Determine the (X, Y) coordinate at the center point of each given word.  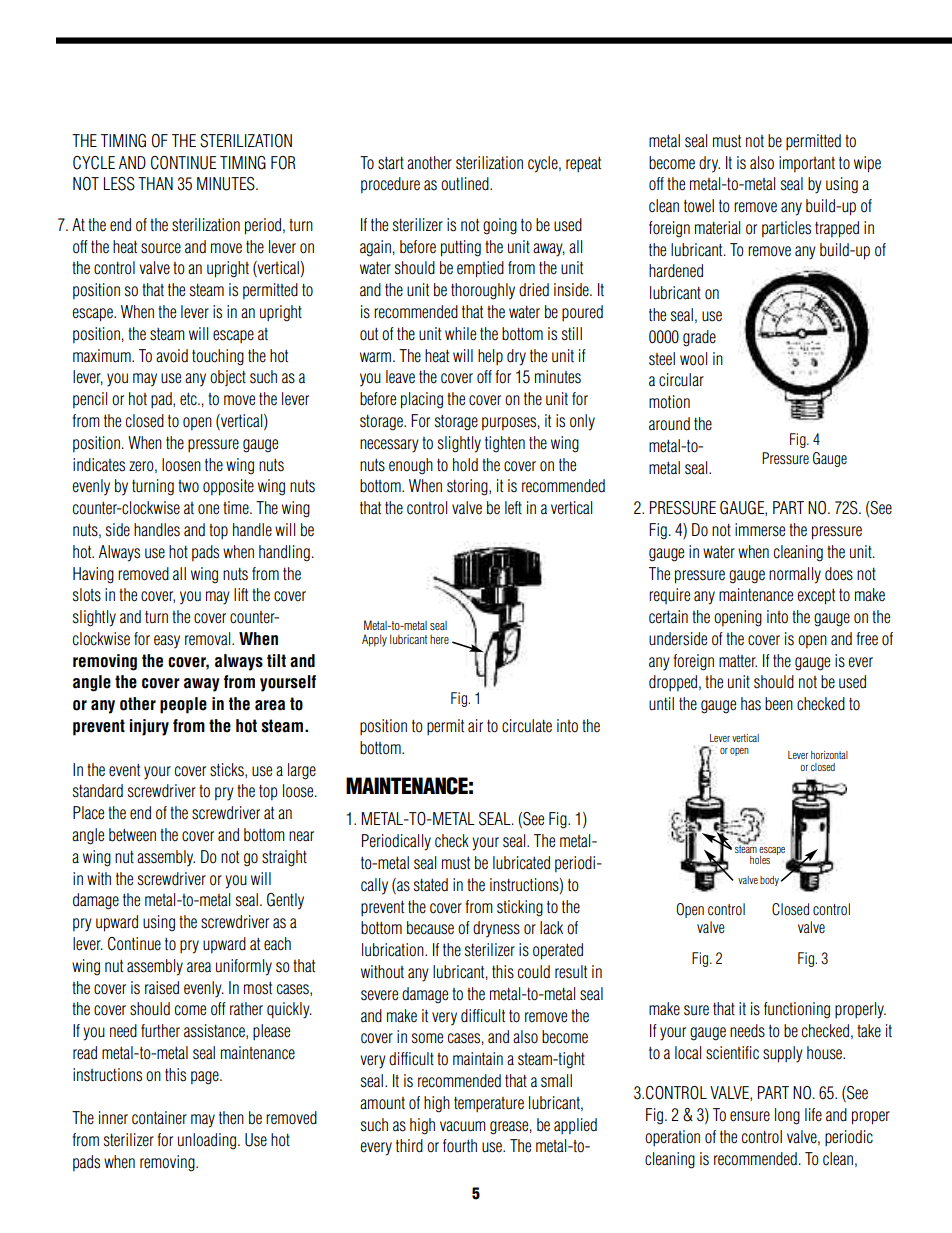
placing (422, 400)
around (669, 424)
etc (189, 399)
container (159, 1118)
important (807, 164)
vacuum (463, 1126)
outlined (466, 184)
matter (738, 661)
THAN (155, 183)
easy (167, 642)
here (439, 639)
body (769, 881)
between (132, 835)
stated (431, 885)
